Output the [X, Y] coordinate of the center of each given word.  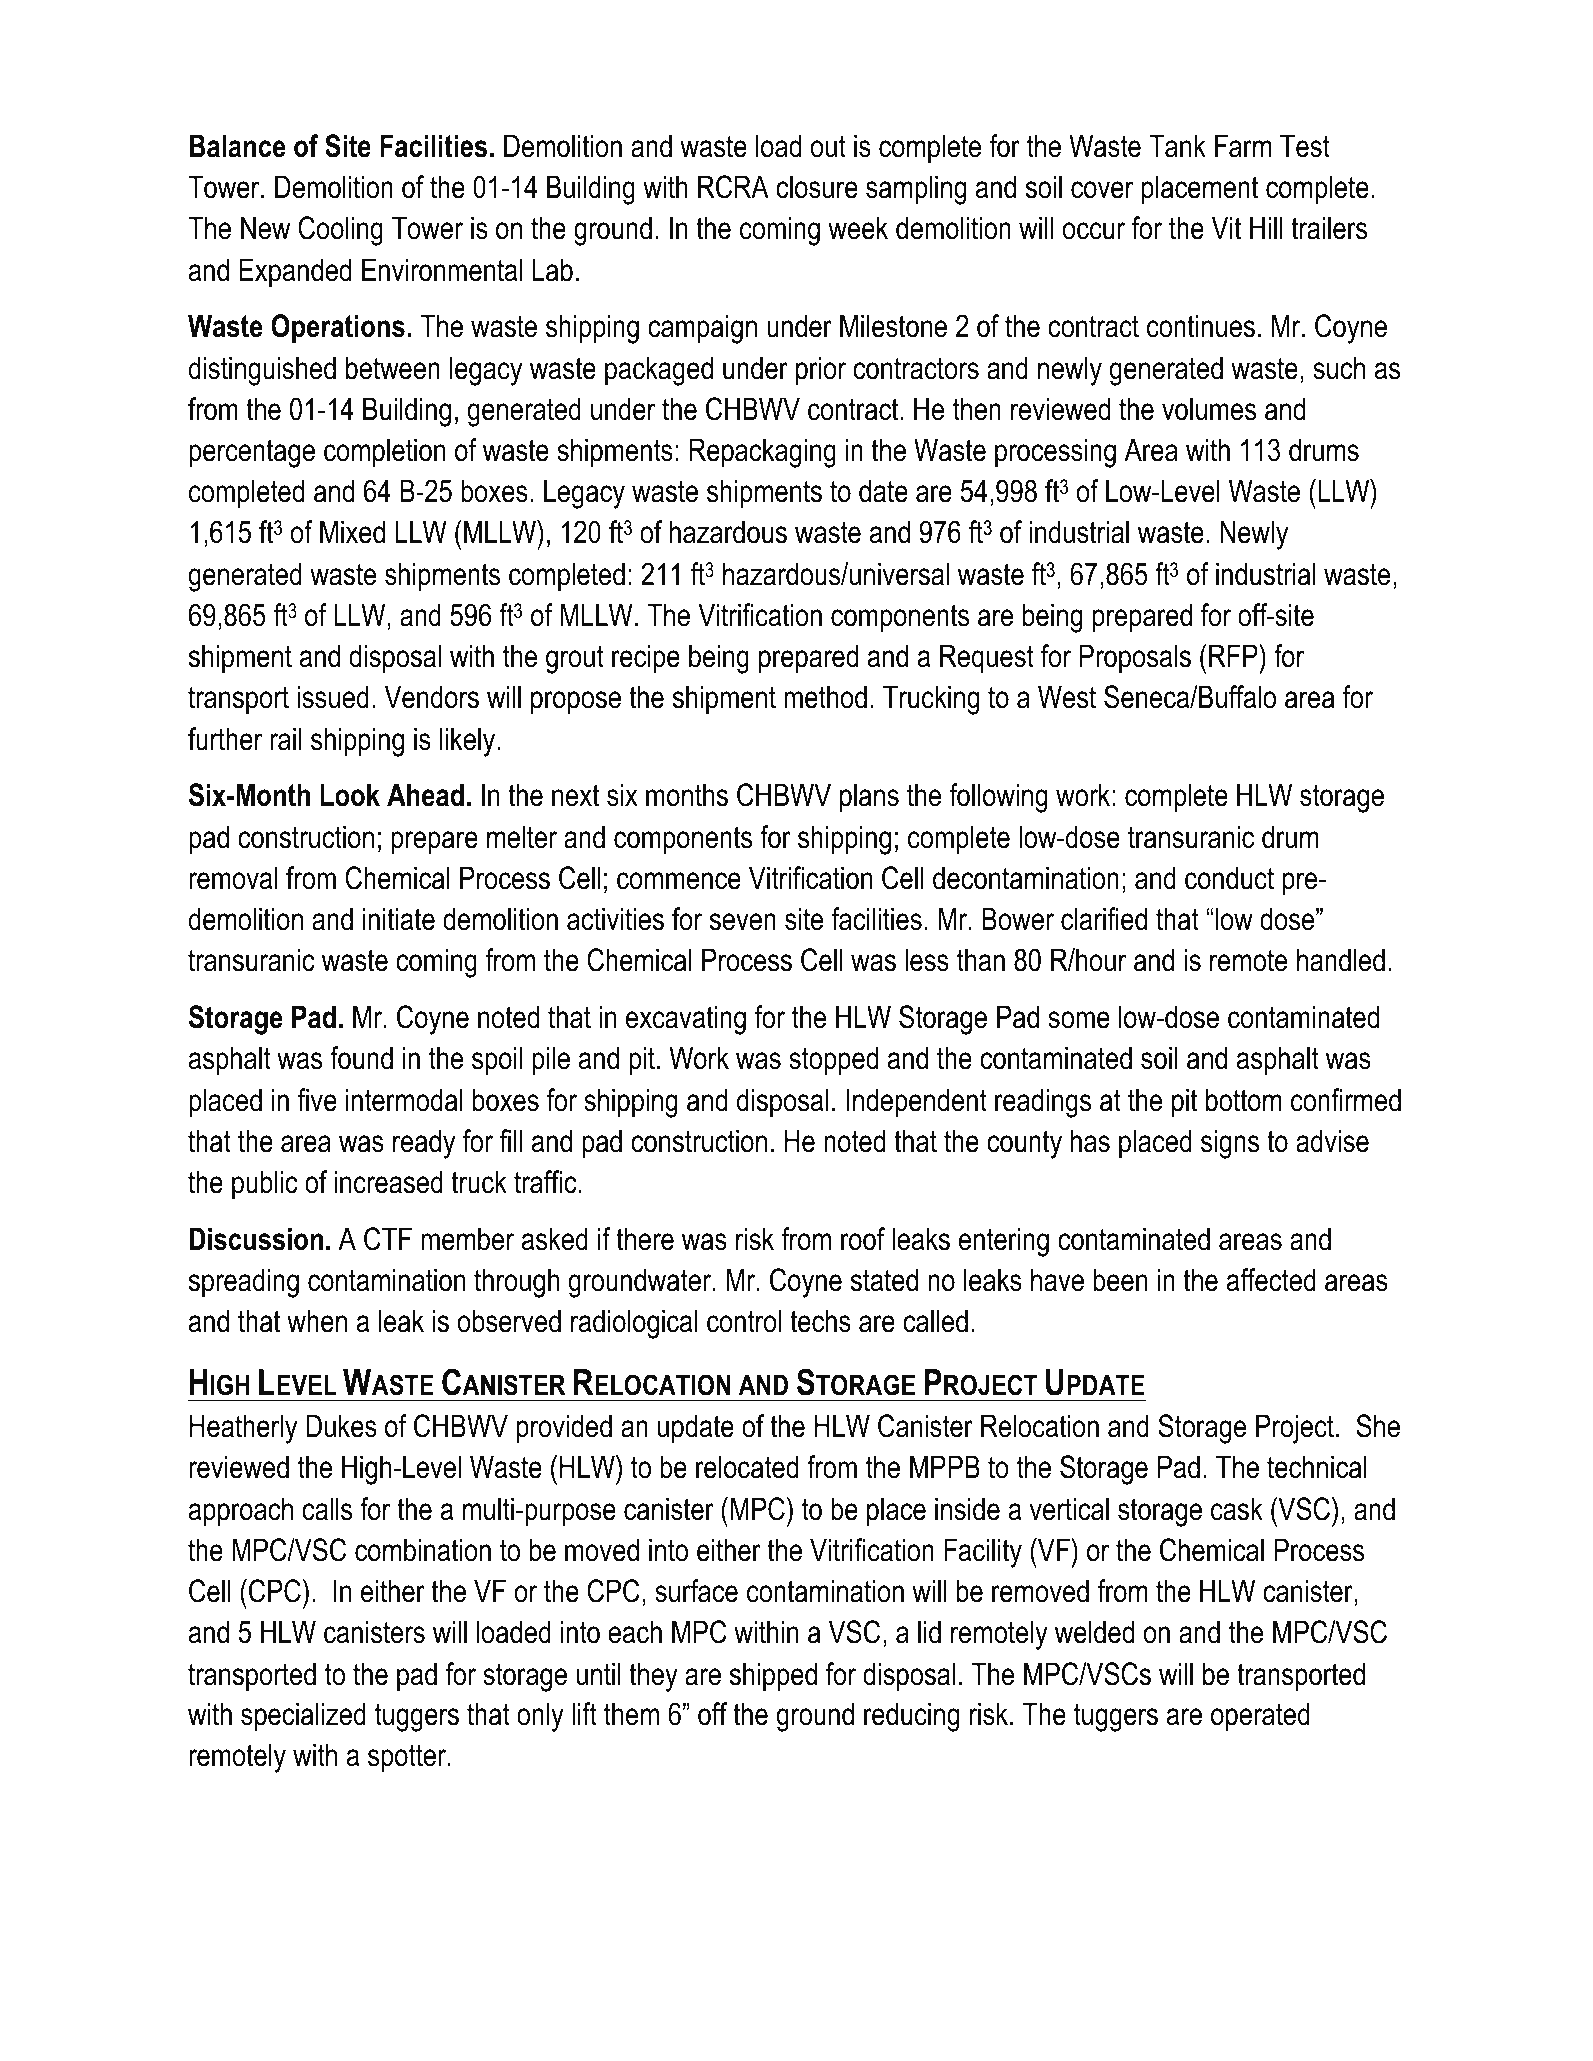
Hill [1266, 227]
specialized [303, 1717]
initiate [399, 919]
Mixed [352, 532]
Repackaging [762, 453]
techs [820, 1321]
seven [743, 922]
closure [817, 187]
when [317, 1321]
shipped [773, 1677]
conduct [1229, 878]
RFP [1234, 655]
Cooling [340, 231]
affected [1271, 1280]
